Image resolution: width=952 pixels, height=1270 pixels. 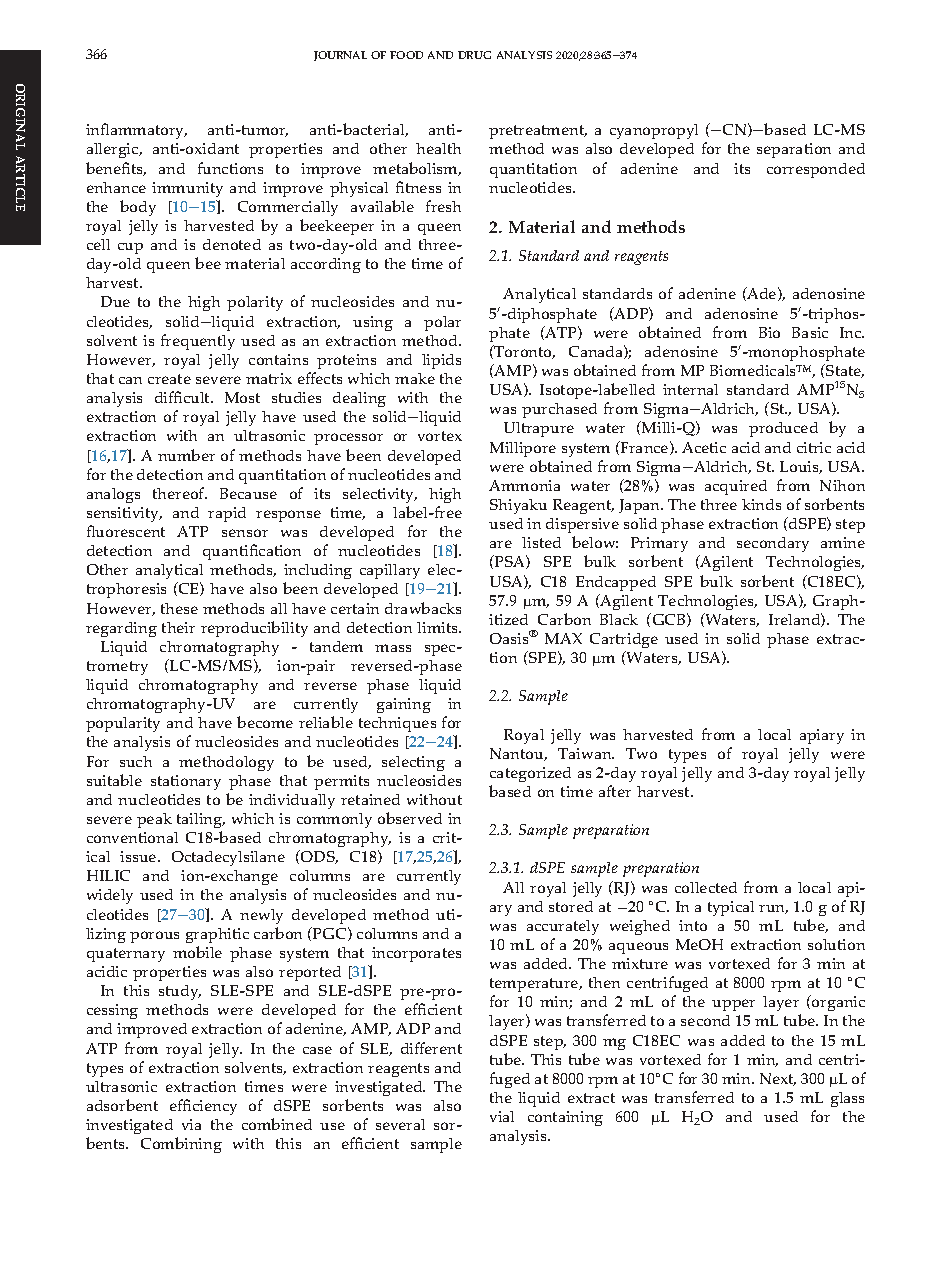 What do you see at coordinates (187, 189) in the image?
I see `immunity` at bounding box center [187, 189].
